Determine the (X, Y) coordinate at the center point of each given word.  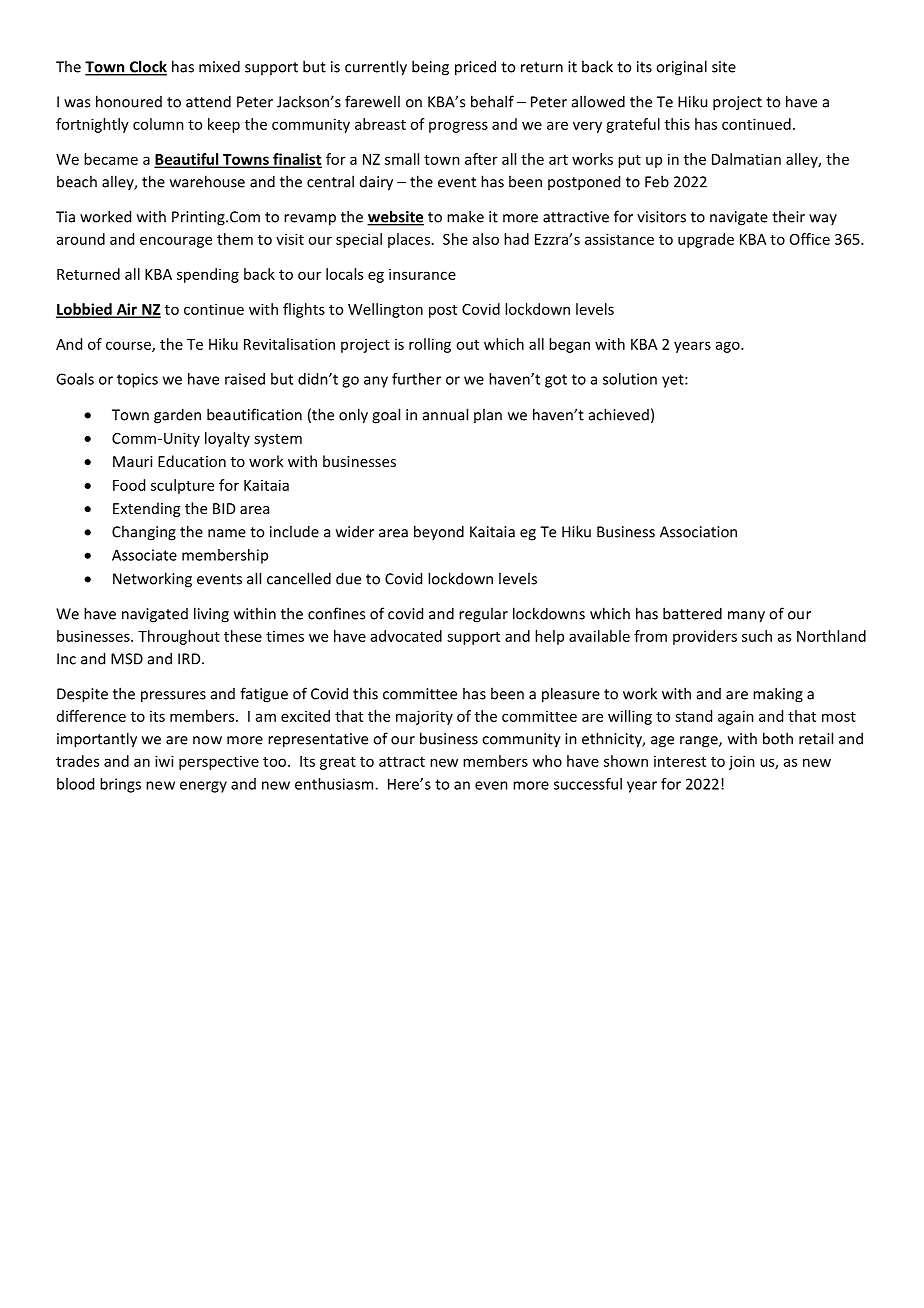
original (681, 68)
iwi (164, 761)
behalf (492, 101)
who (547, 761)
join (742, 762)
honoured (129, 101)
